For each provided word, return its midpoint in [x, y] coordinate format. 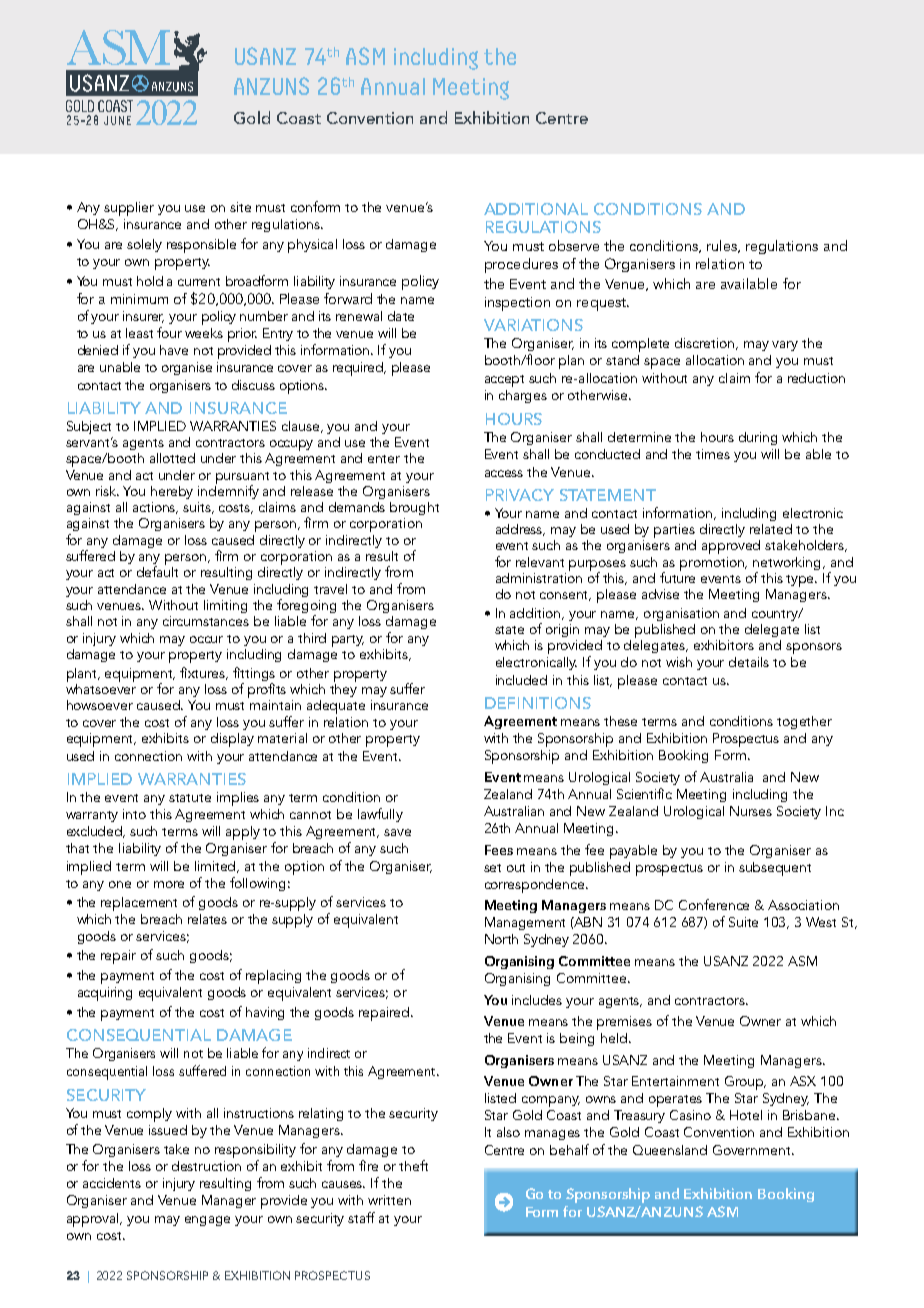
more [169, 884]
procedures [521, 265]
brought [414, 508]
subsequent [775, 869]
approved [731, 547]
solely [144, 245]
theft [413, 1165]
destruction [206, 1166]
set [492, 868]
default [157, 570]
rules [723, 246]
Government [753, 1150]
